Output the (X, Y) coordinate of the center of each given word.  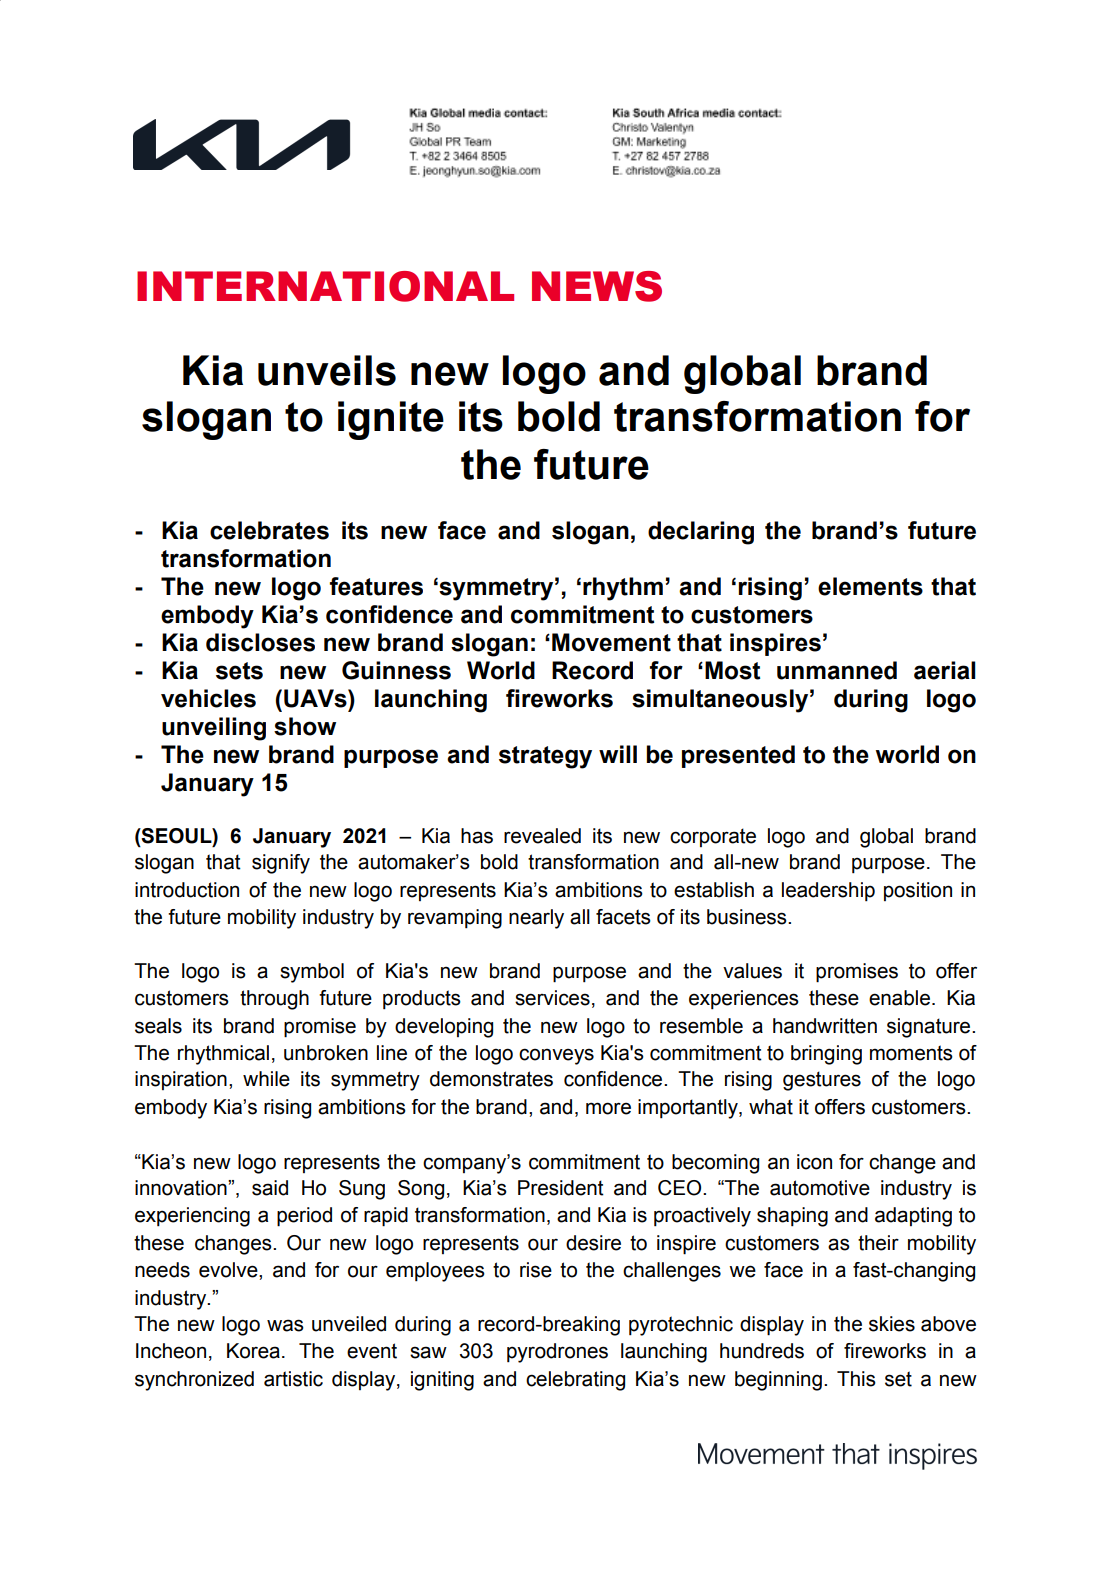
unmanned (837, 670)
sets (239, 671)
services (552, 998)
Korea (253, 1351)
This (856, 1379)
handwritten (825, 1026)
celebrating (575, 1381)
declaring (701, 533)
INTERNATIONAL (325, 286)
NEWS (597, 286)
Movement (611, 642)
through (274, 1000)
